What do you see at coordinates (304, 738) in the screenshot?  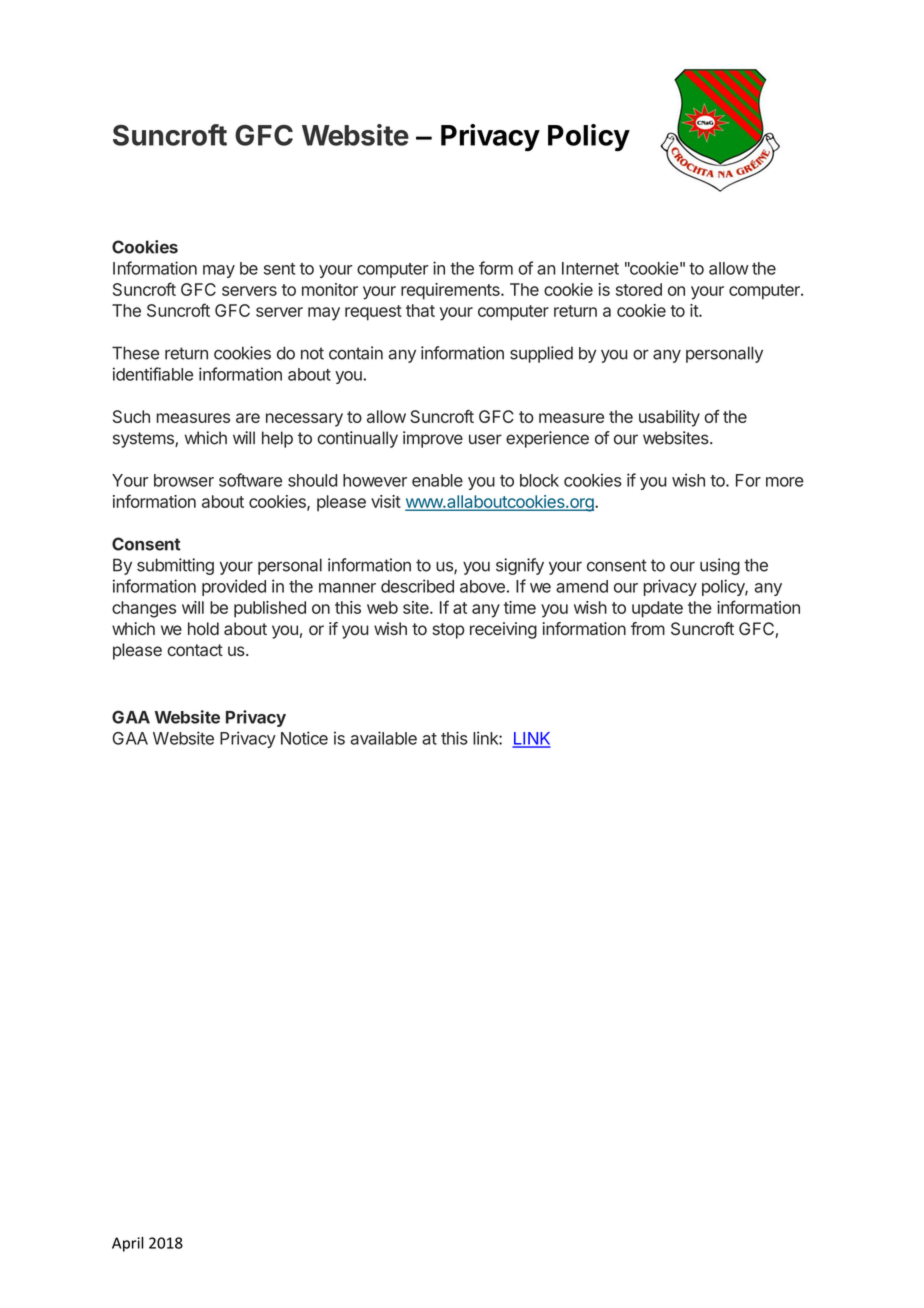 I see `Notice` at bounding box center [304, 738].
